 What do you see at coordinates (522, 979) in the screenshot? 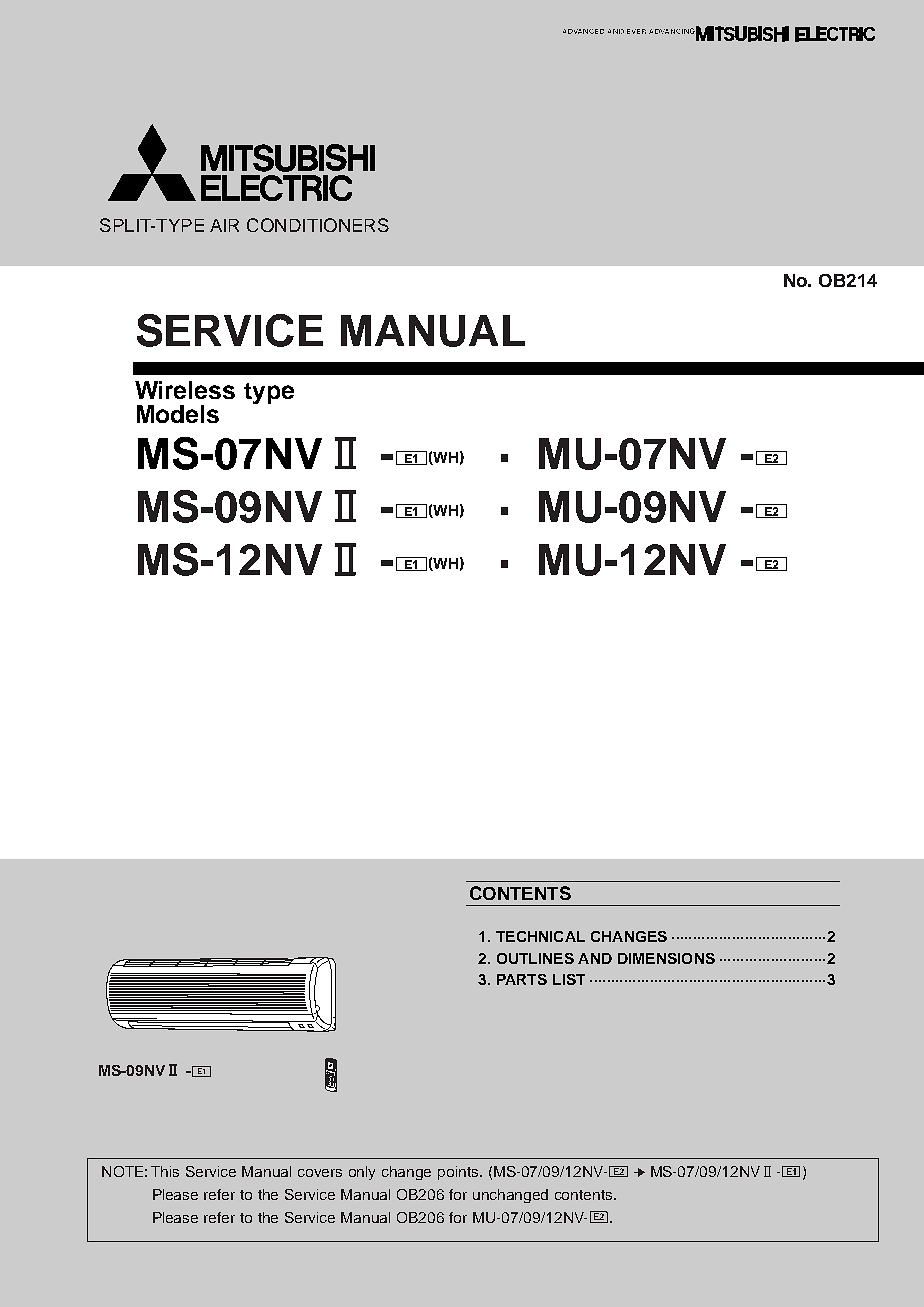
I see `PARTS` at bounding box center [522, 979].
